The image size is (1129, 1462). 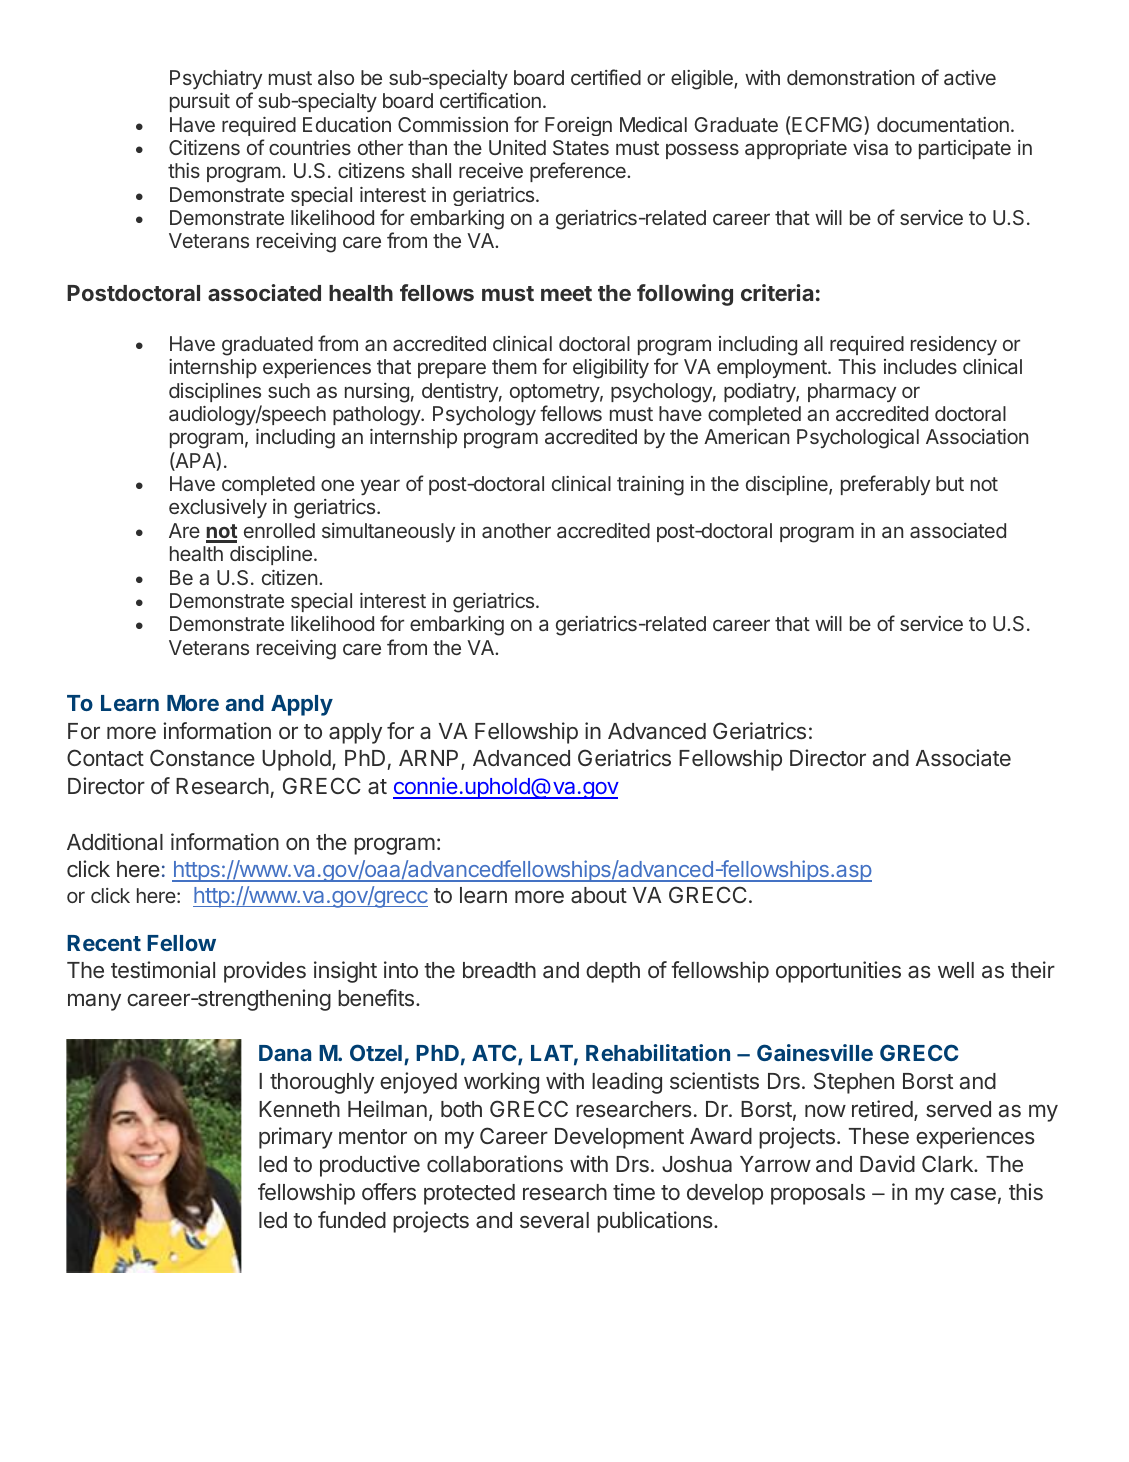 What do you see at coordinates (956, 970) in the screenshot?
I see `well` at bounding box center [956, 970].
